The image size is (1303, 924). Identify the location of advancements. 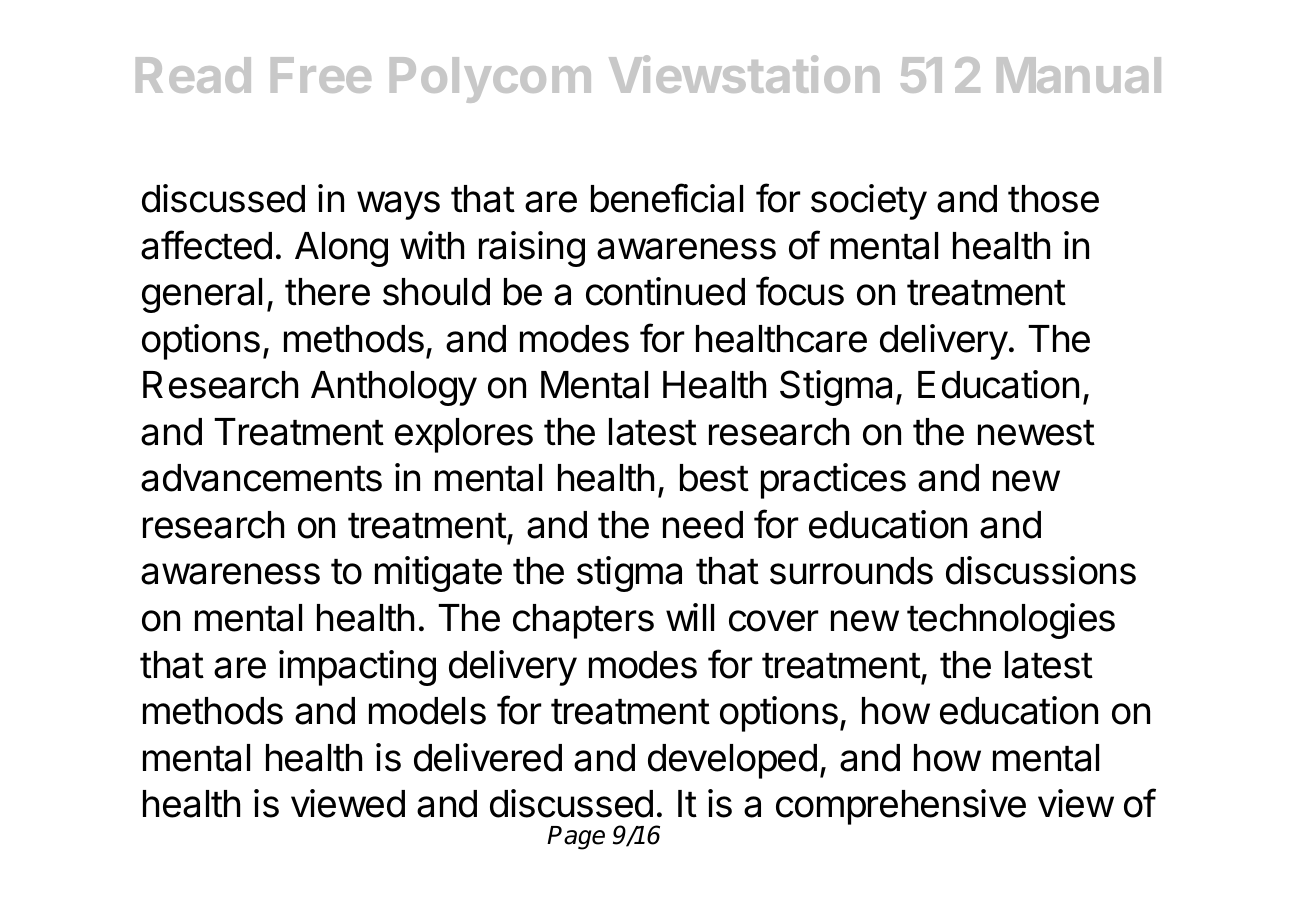
(261, 478).
